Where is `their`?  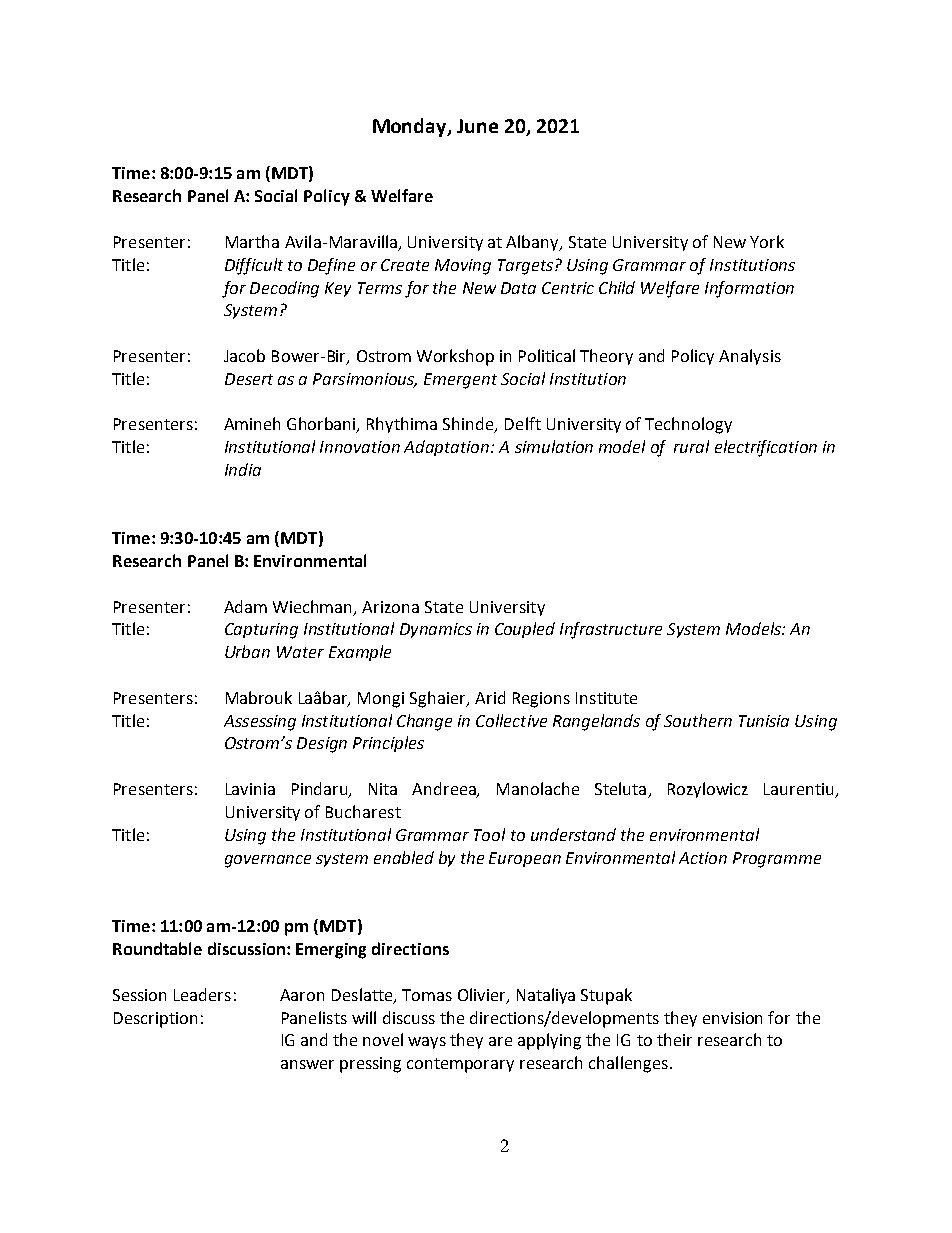
their is located at coordinates (674, 1039).
